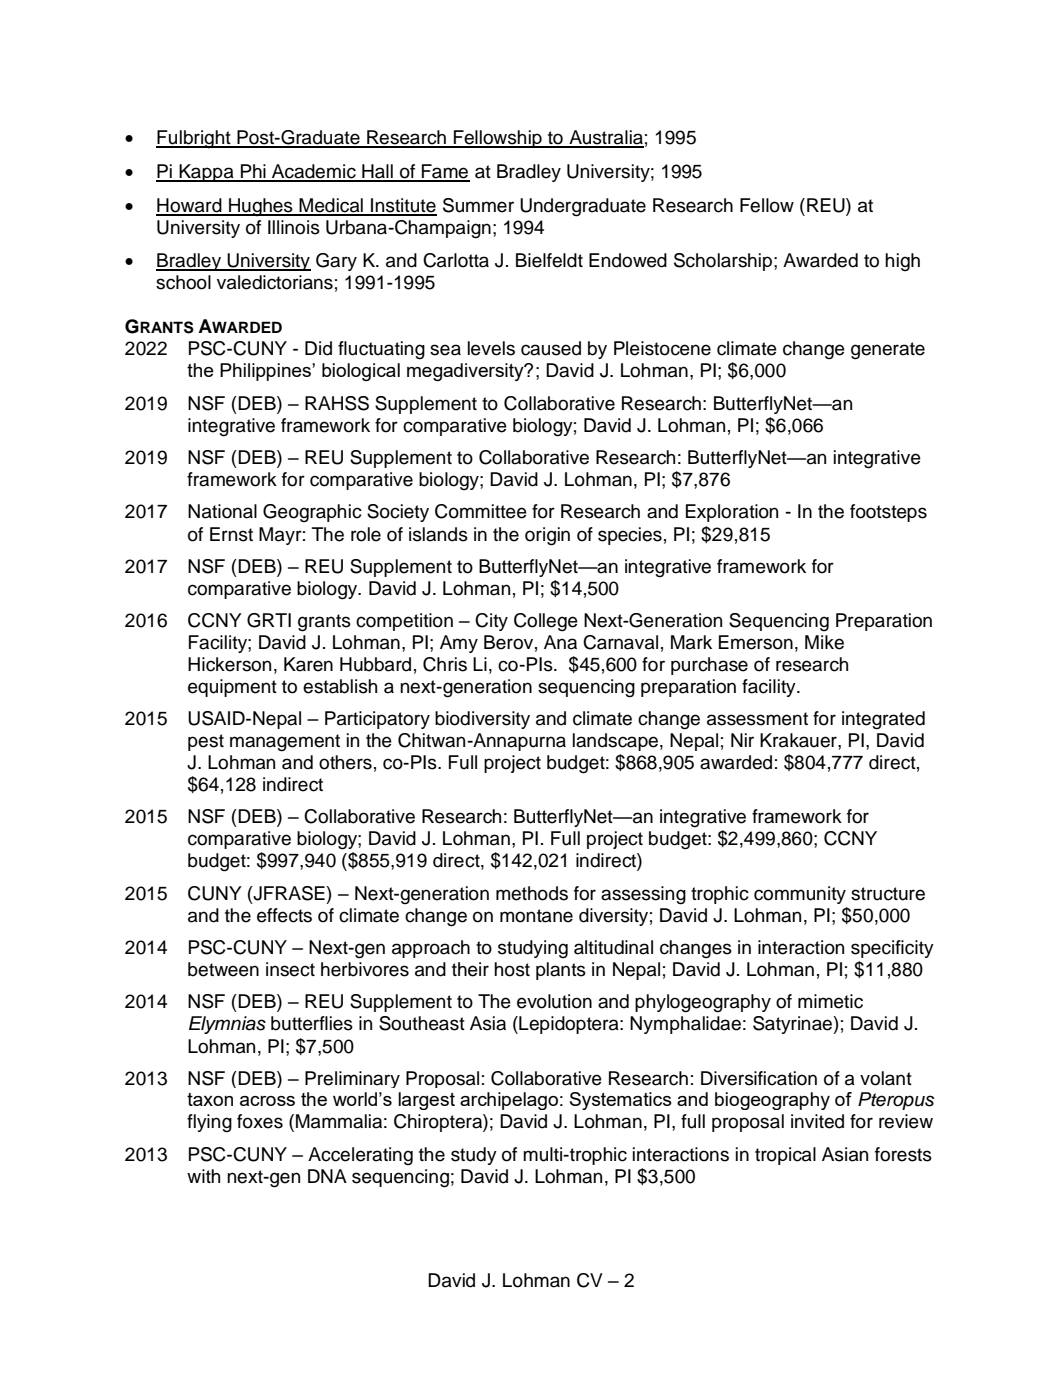 This screenshot has width=1062, height=1374. Describe the element at coordinates (817, 1121) in the screenshot. I see `invited` at that location.
